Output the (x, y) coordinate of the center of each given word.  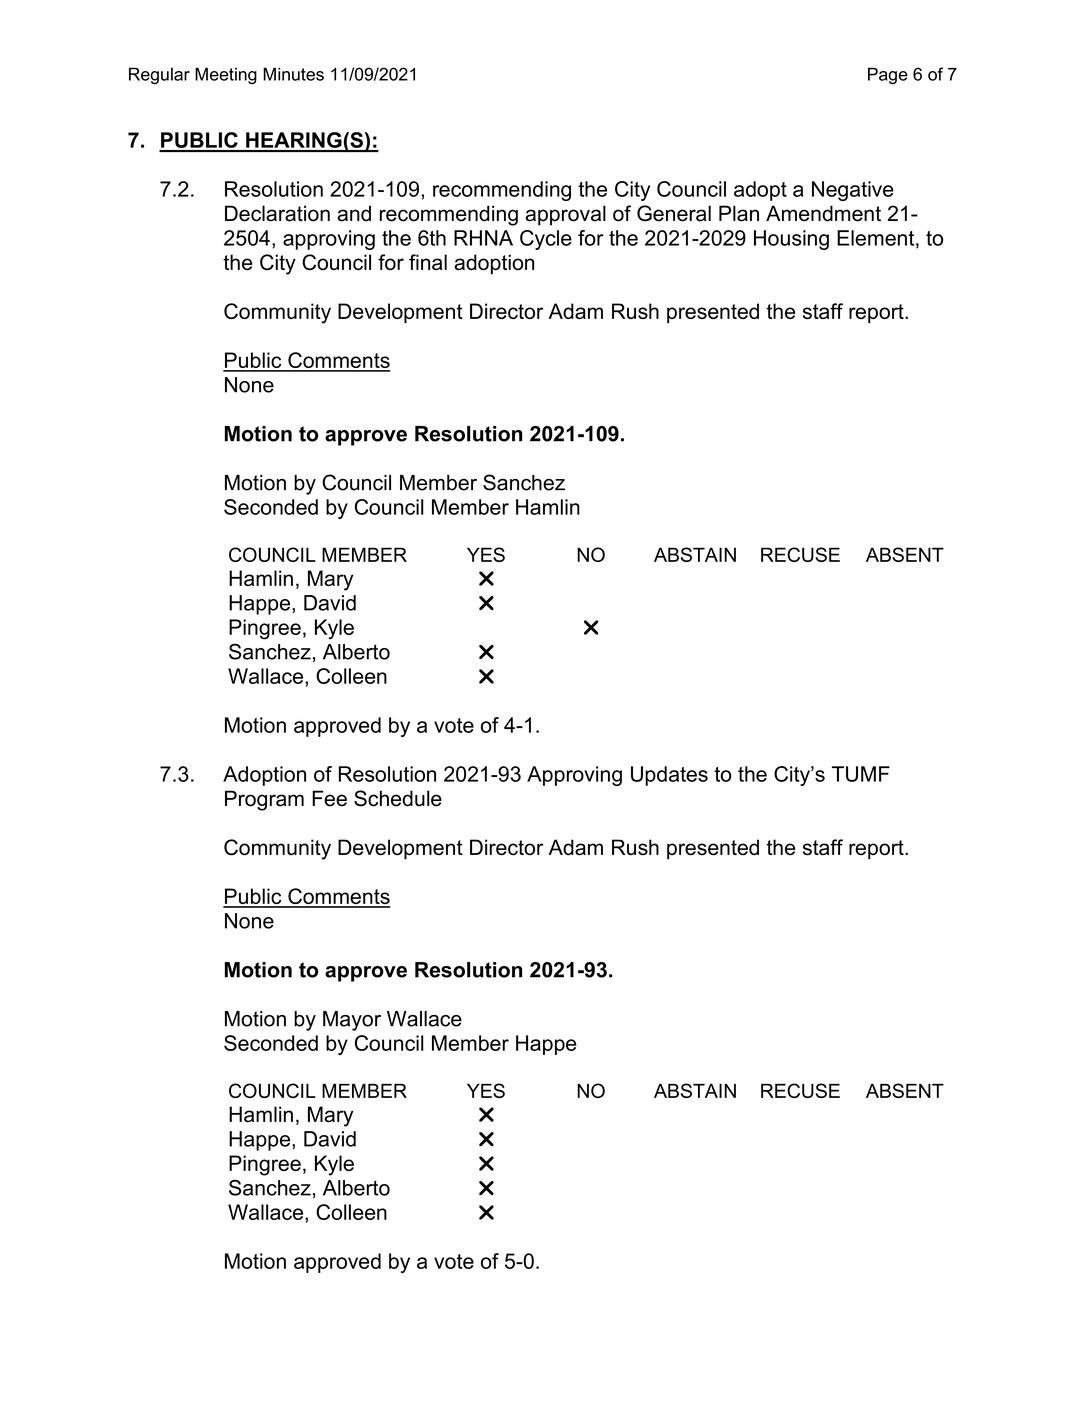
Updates (669, 776)
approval (566, 215)
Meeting (226, 75)
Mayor (352, 1021)
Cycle (546, 240)
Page (888, 75)
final (428, 262)
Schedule (398, 798)
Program (264, 800)
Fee (329, 798)
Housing (791, 240)
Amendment (823, 213)
